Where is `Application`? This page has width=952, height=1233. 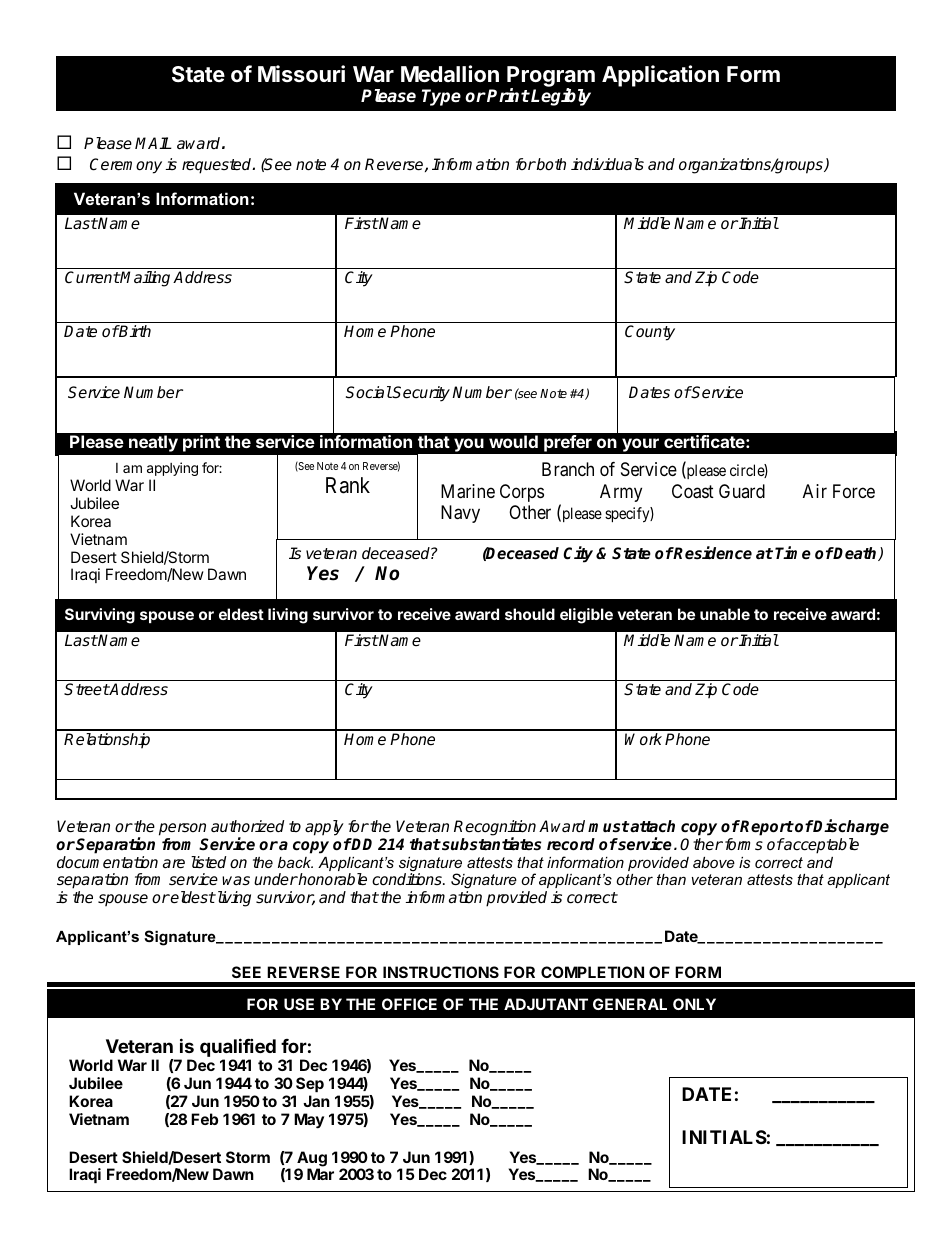 Application is located at coordinates (660, 76).
